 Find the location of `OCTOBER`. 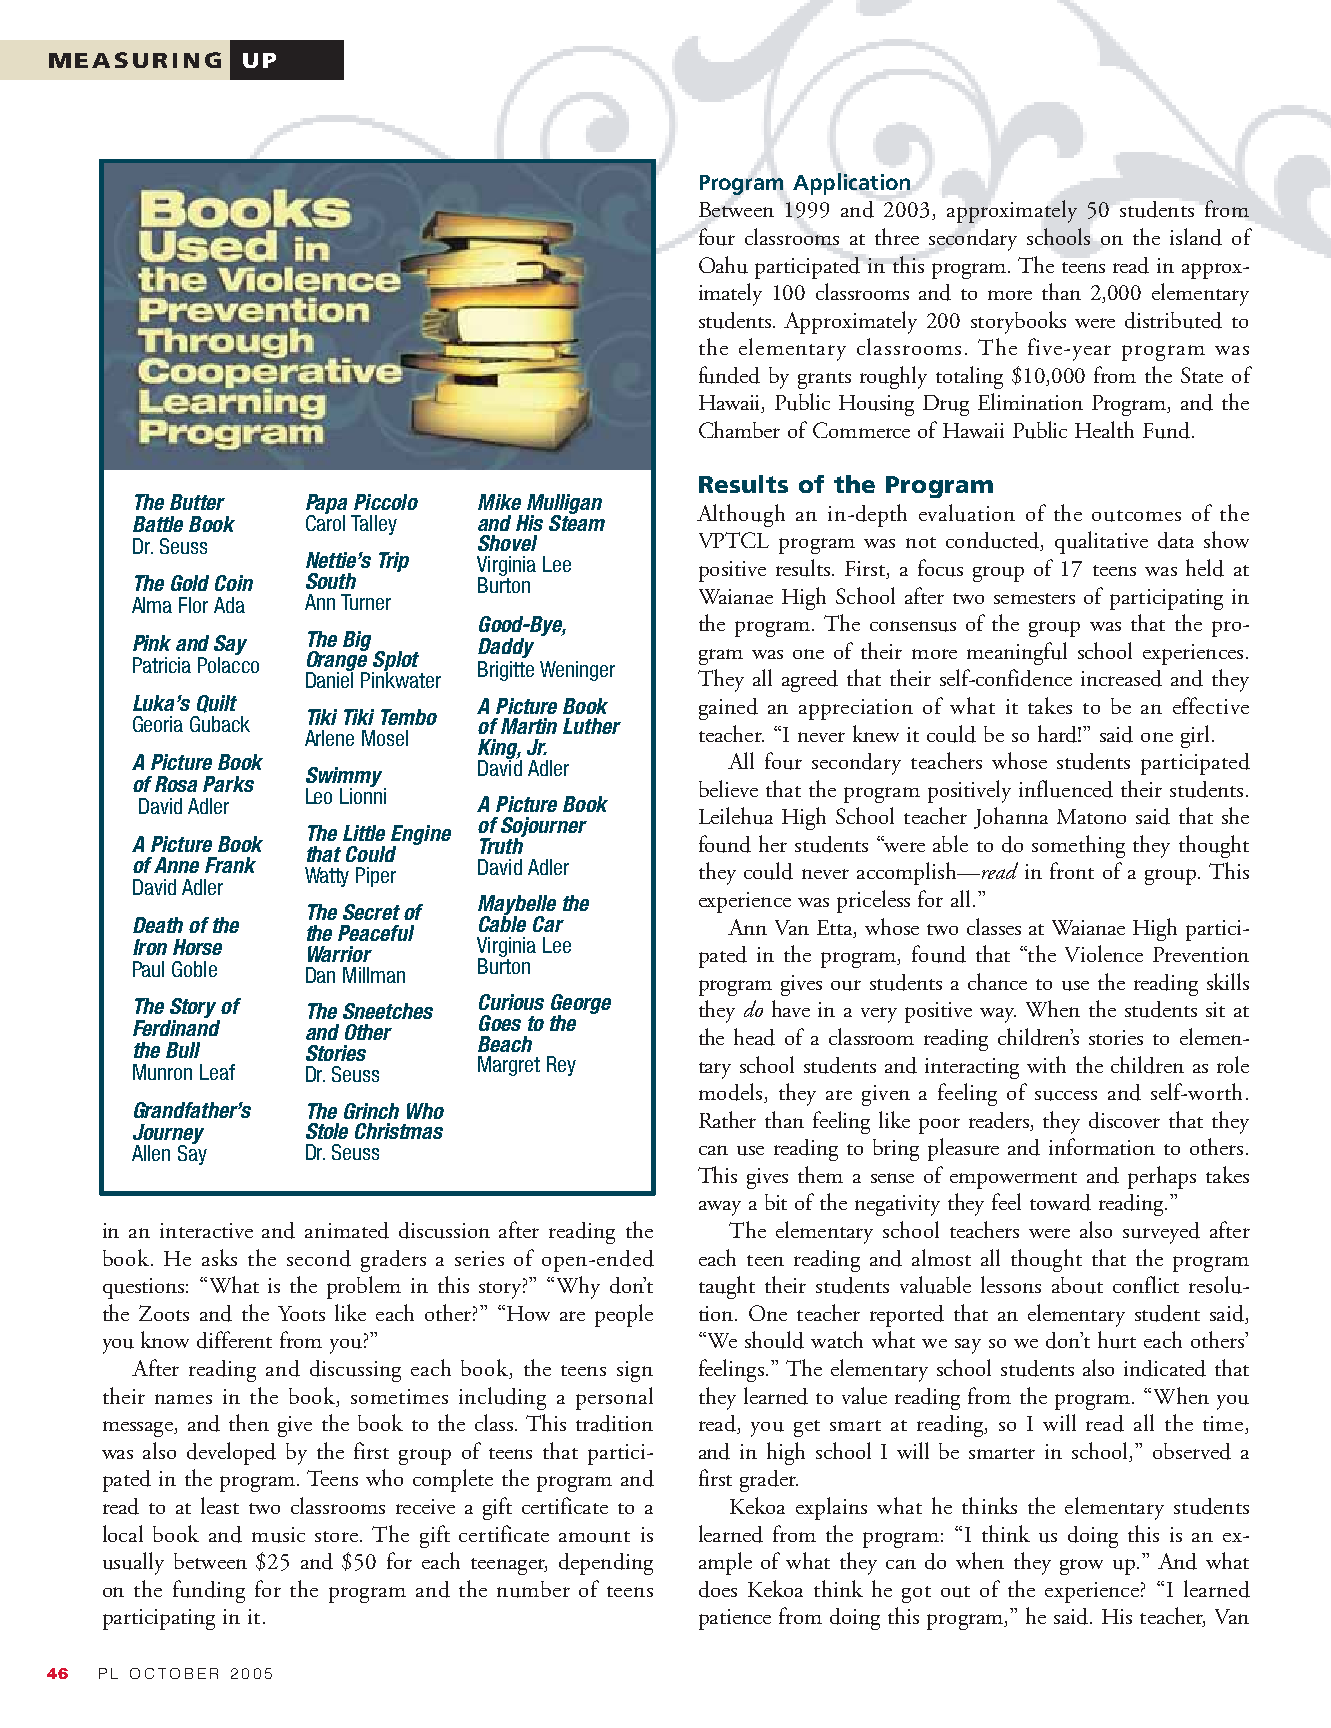

OCTOBER is located at coordinates (174, 1673).
